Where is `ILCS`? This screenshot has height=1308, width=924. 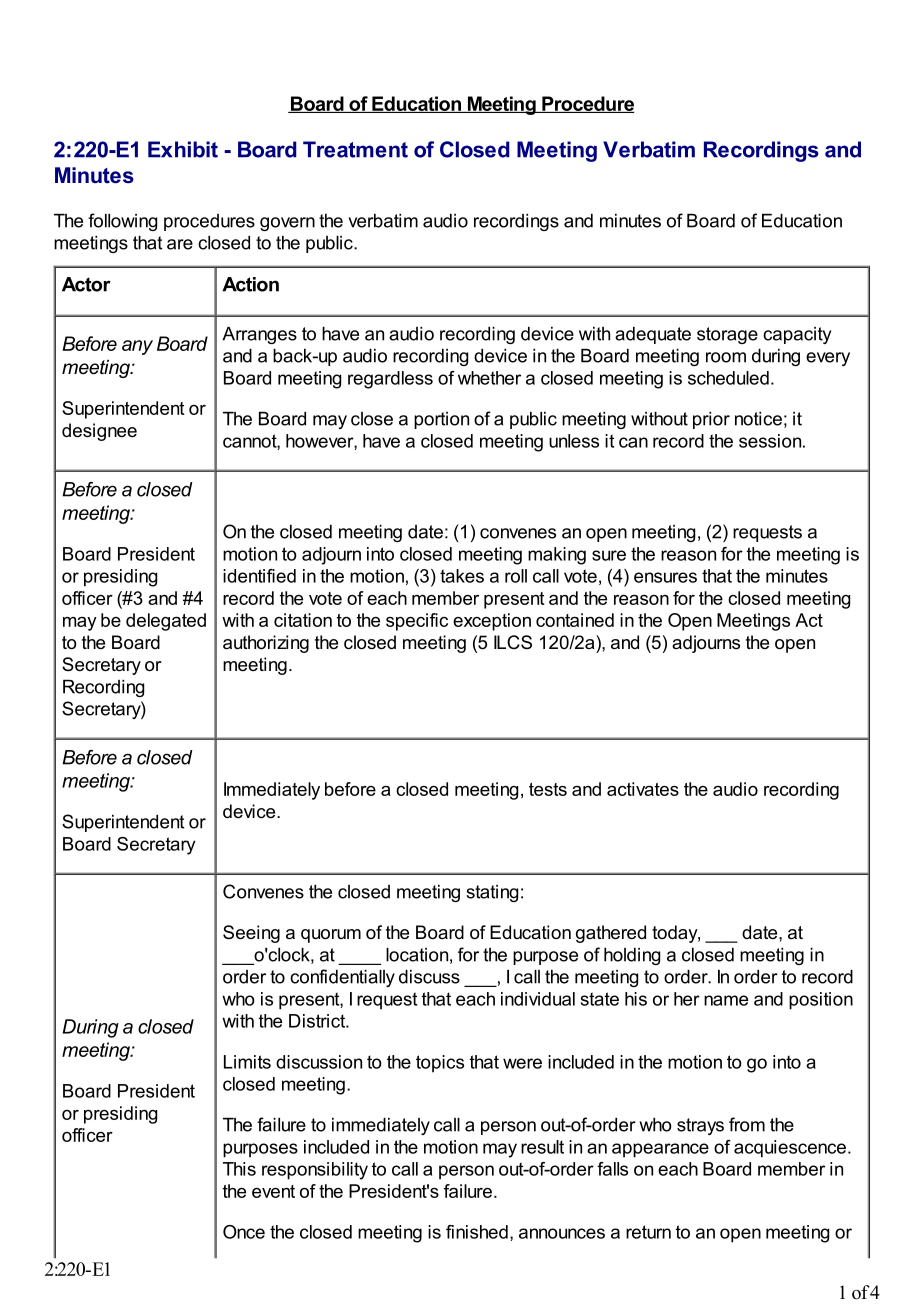
ILCS is located at coordinates (513, 642).
